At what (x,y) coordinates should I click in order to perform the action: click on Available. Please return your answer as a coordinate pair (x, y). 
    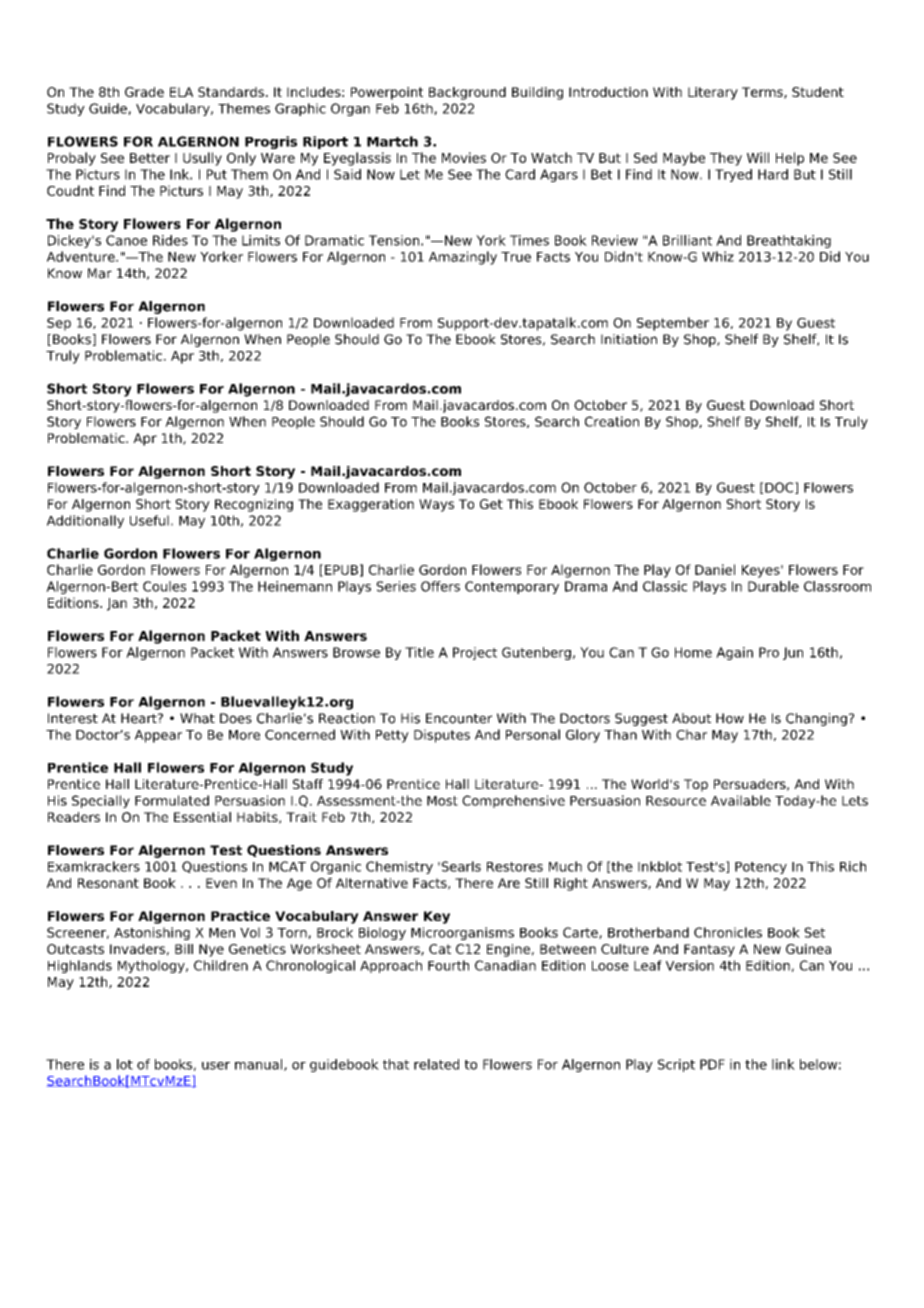
    Looking at the image, I should click on (741, 800).
